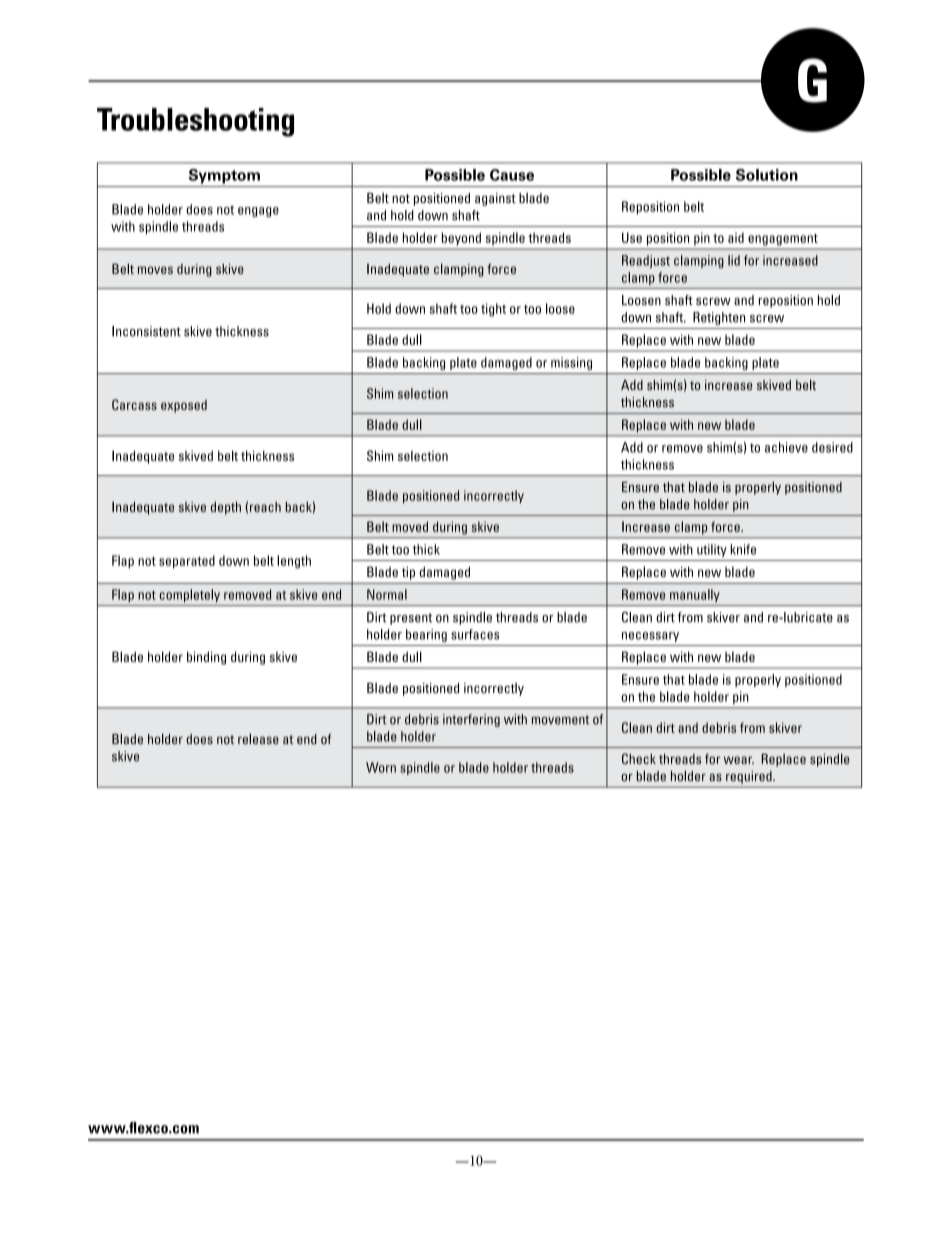 The width and height of the document is (952, 1233). Describe the element at coordinates (734, 260) in the document. I see `lid` at that location.
